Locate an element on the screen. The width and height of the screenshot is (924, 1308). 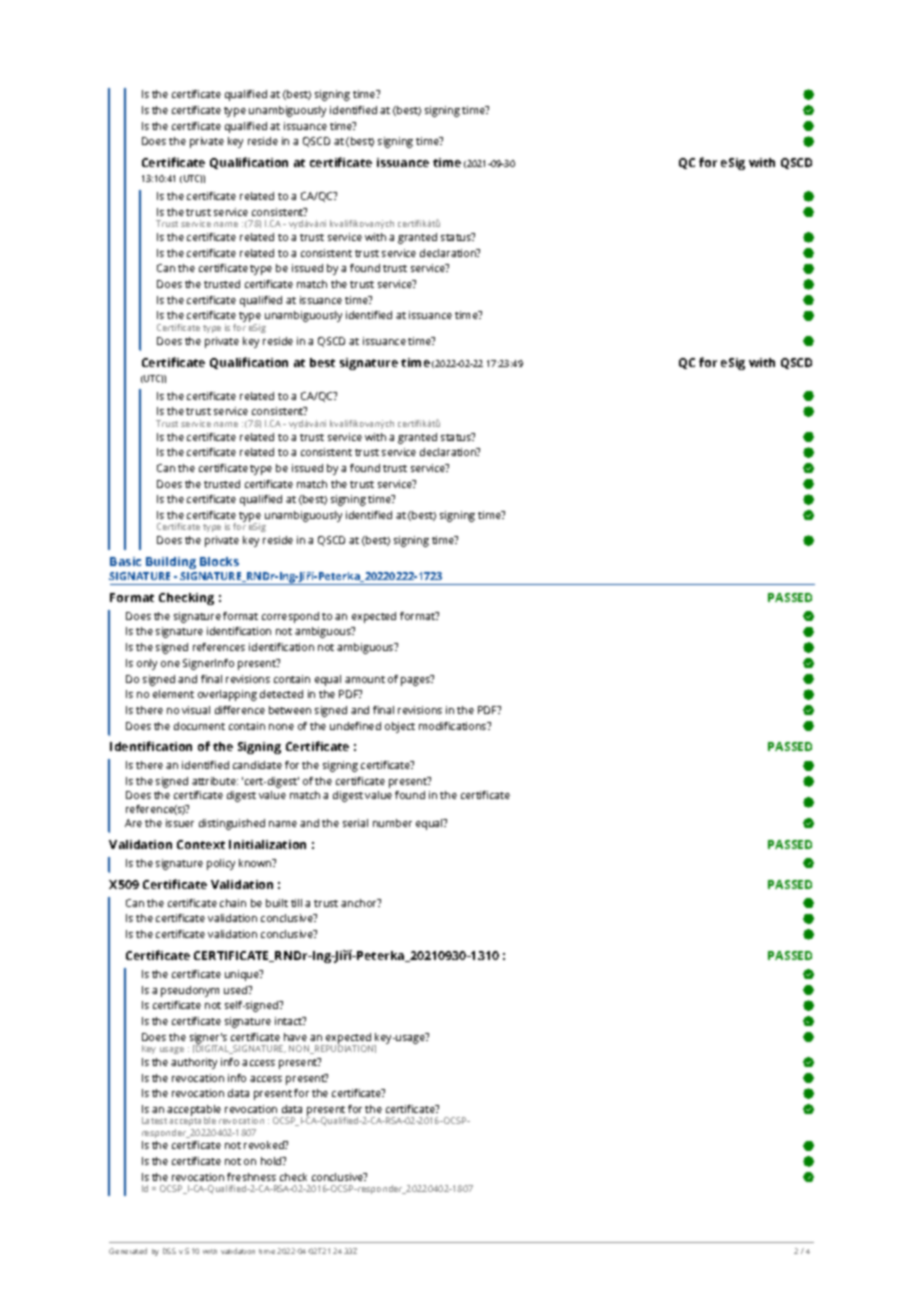
serial is located at coordinates (355, 823).
